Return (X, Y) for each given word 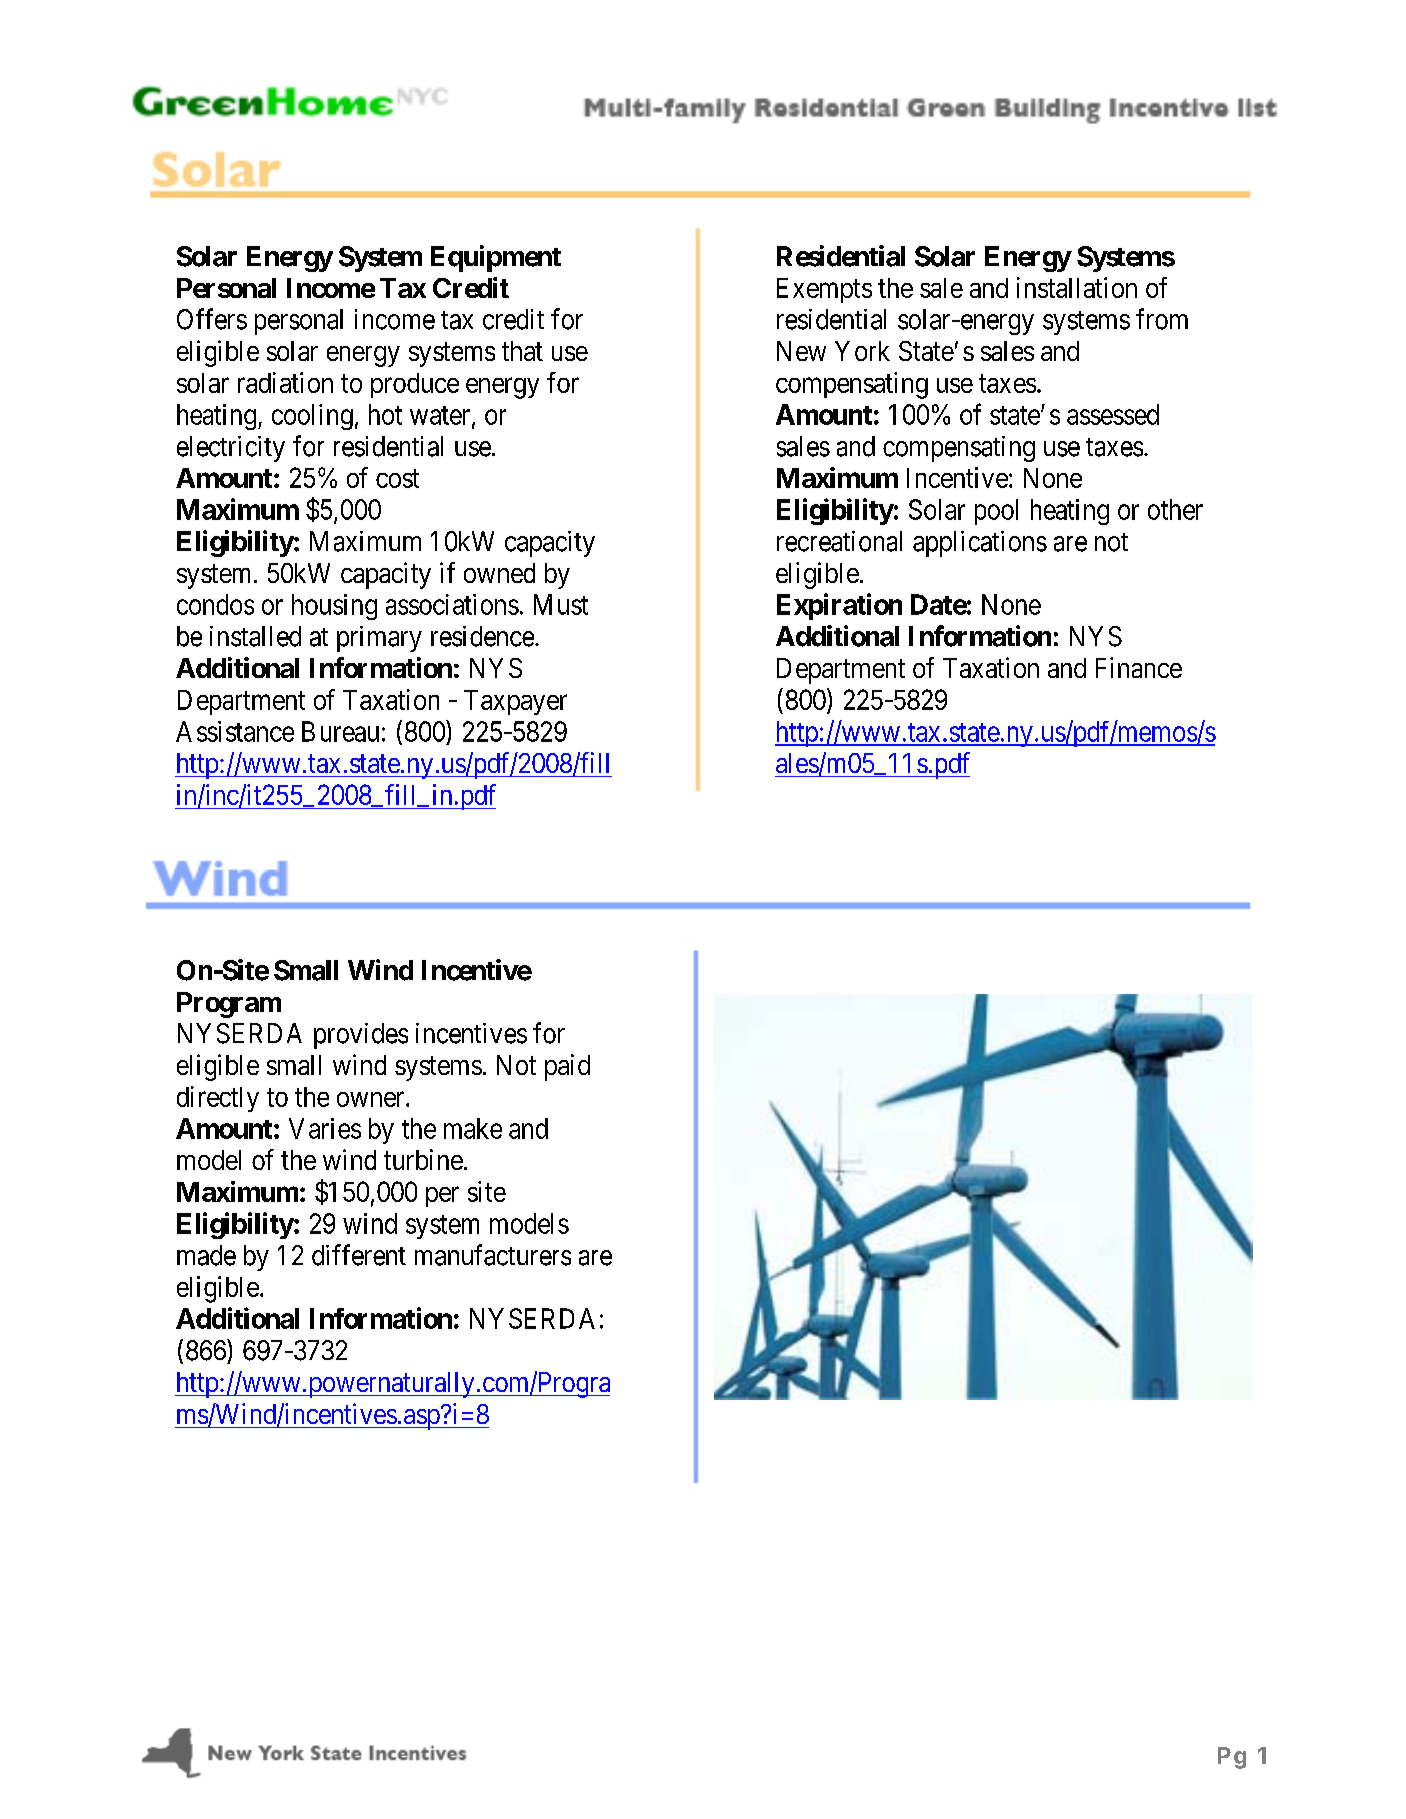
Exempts (824, 290)
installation (1077, 287)
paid (567, 1067)
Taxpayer (515, 702)
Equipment (496, 258)
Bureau (340, 731)
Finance (1139, 667)
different (359, 1255)
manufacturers (493, 1255)
